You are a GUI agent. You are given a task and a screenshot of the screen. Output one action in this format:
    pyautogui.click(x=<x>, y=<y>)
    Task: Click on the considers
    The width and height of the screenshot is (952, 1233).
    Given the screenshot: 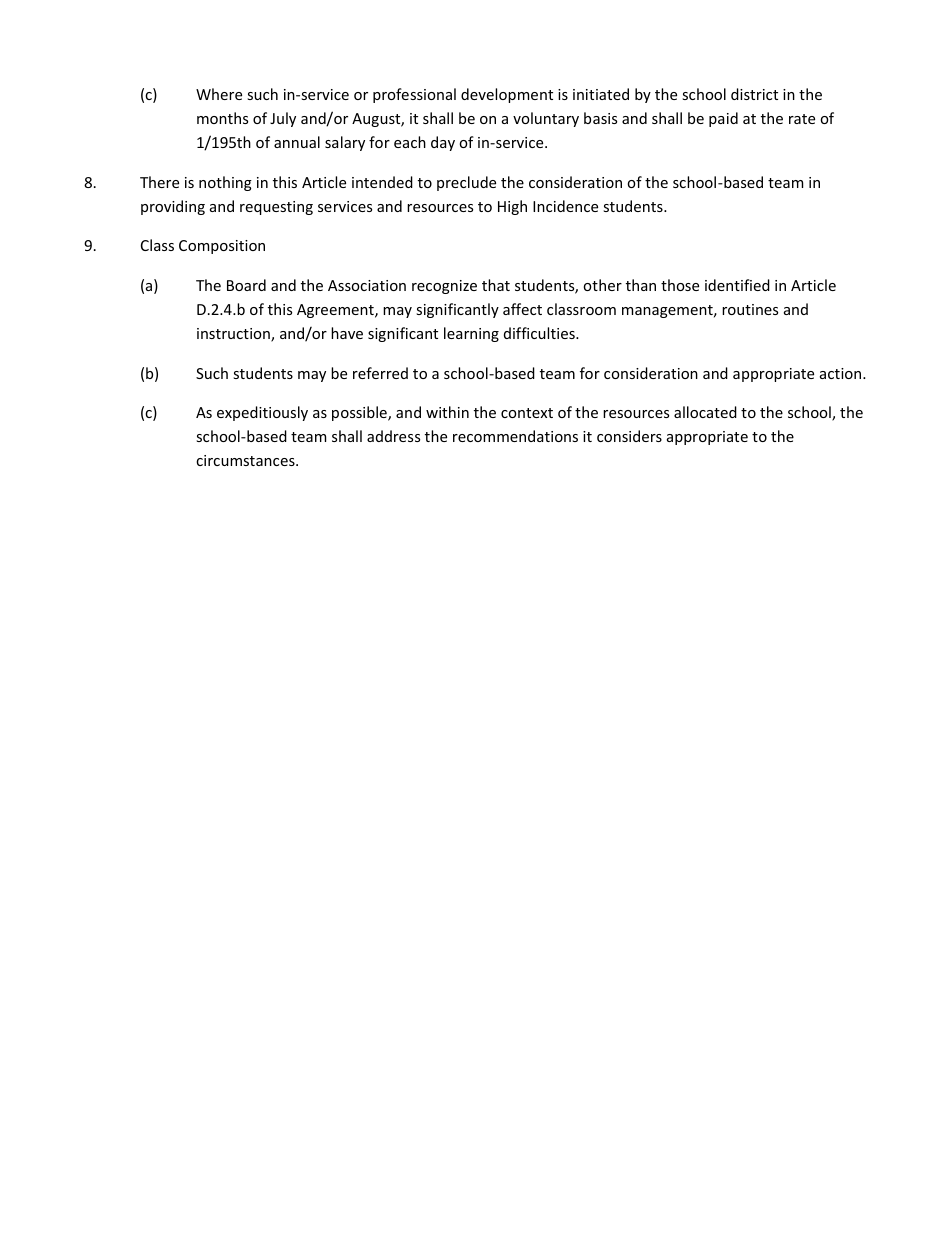 What is the action you would take?
    pyautogui.click(x=629, y=436)
